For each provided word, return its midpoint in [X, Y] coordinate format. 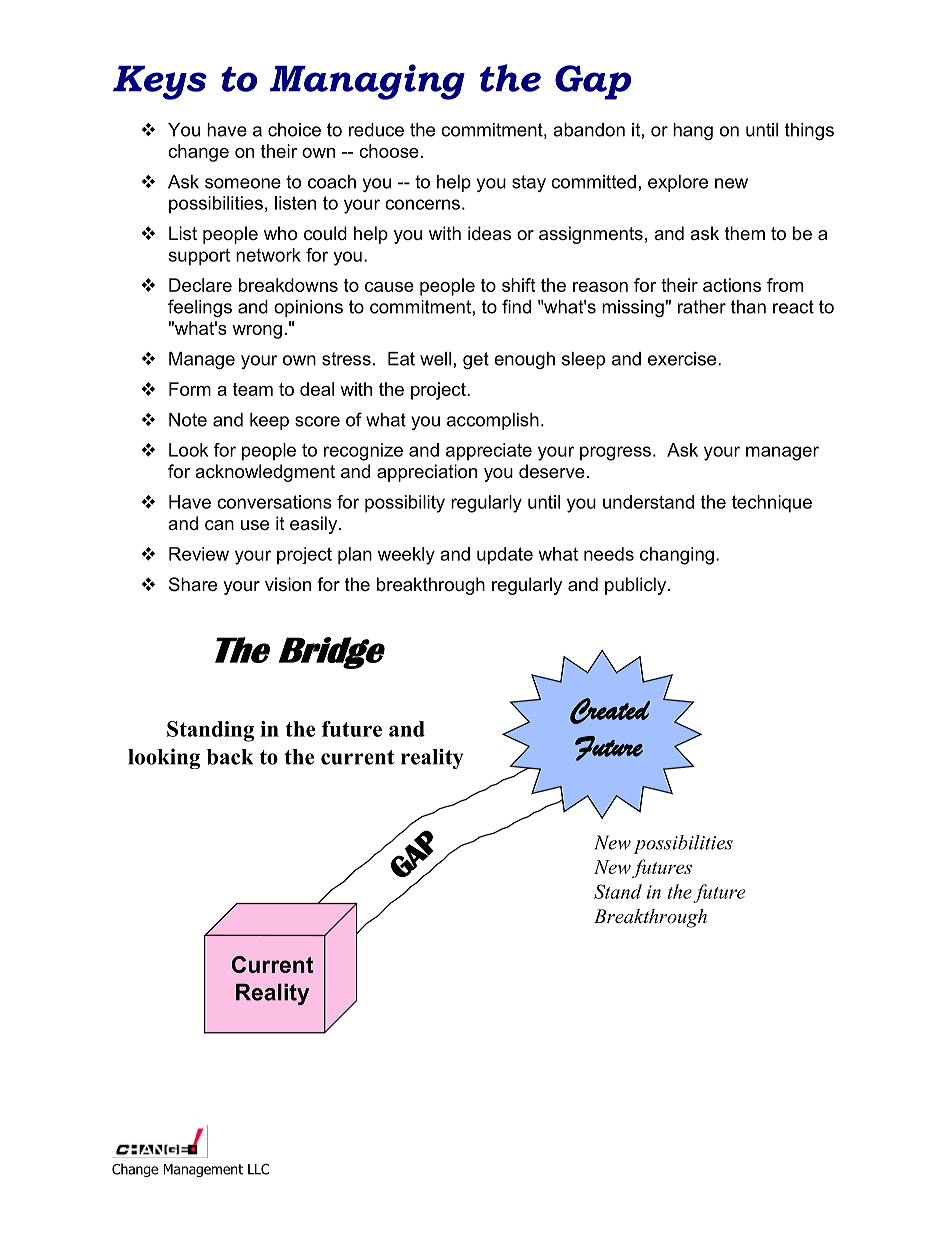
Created [610, 711]
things [809, 131]
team [253, 389]
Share [193, 584]
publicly [637, 586]
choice [294, 130]
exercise [683, 359]
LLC [258, 1169]
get [476, 360]
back [230, 757]
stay [529, 183]
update [505, 556]
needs [609, 554]
